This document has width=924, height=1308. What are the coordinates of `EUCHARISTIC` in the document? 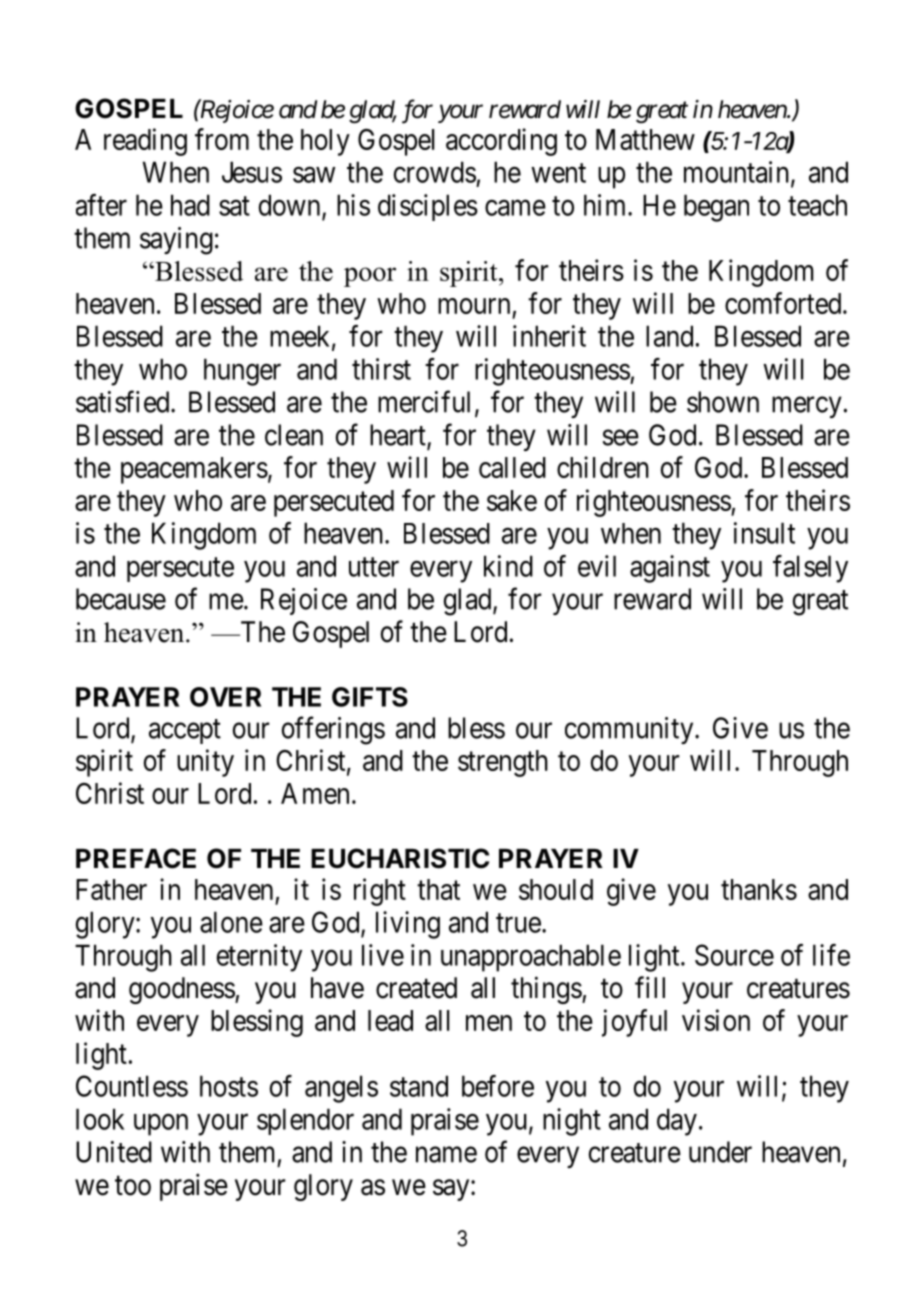 It's located at (400, 858).
